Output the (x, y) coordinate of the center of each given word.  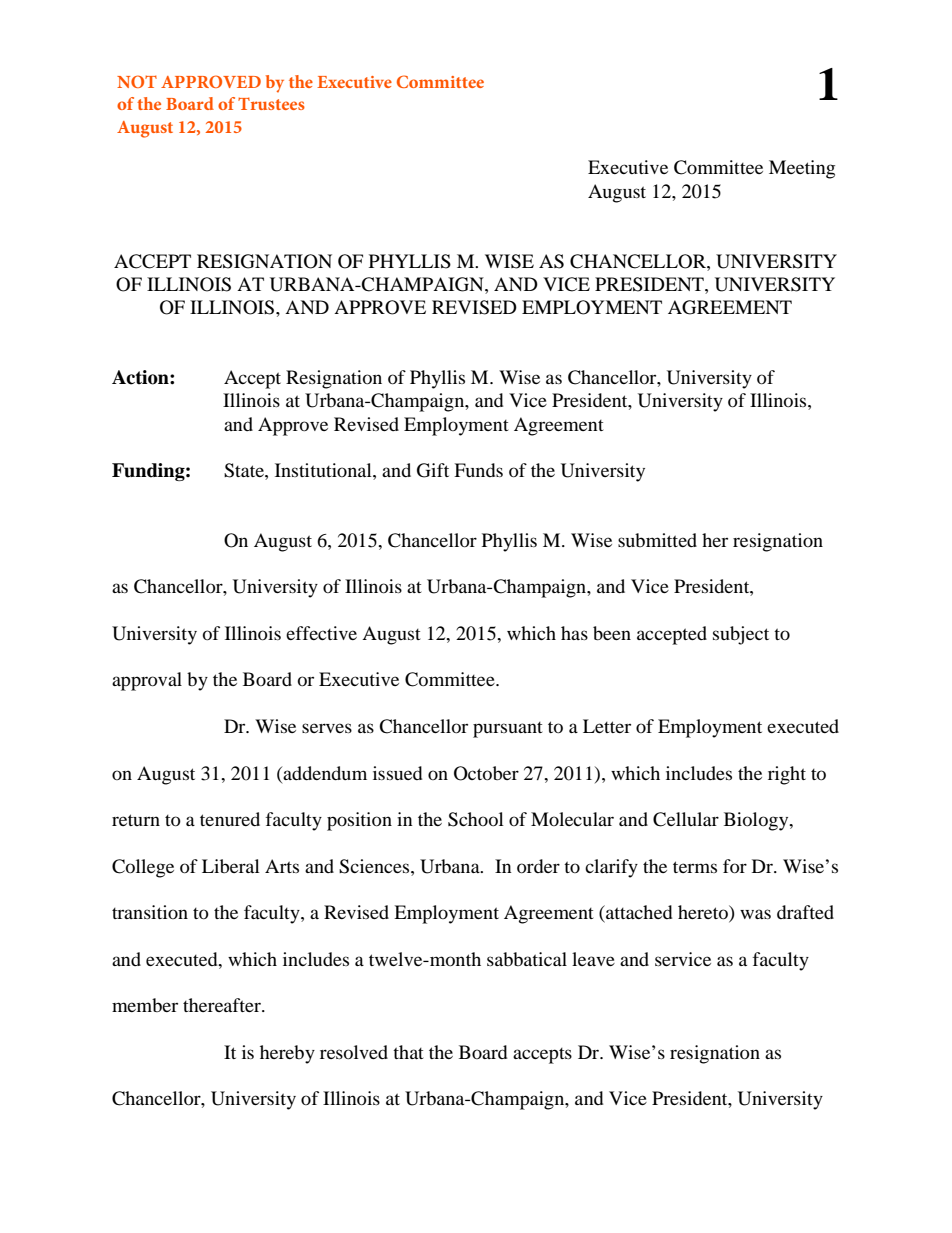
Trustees (271, 103)
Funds (478, 470)
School (476, 819)
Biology (757, 821)
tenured (230, 819)
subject (741, 635)
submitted (657, 540)
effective (321, 633)
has (574, 633)
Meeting (802, 169)
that (408, 1052)
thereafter (223, 1005)
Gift (433, 470)
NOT (137, 81)
